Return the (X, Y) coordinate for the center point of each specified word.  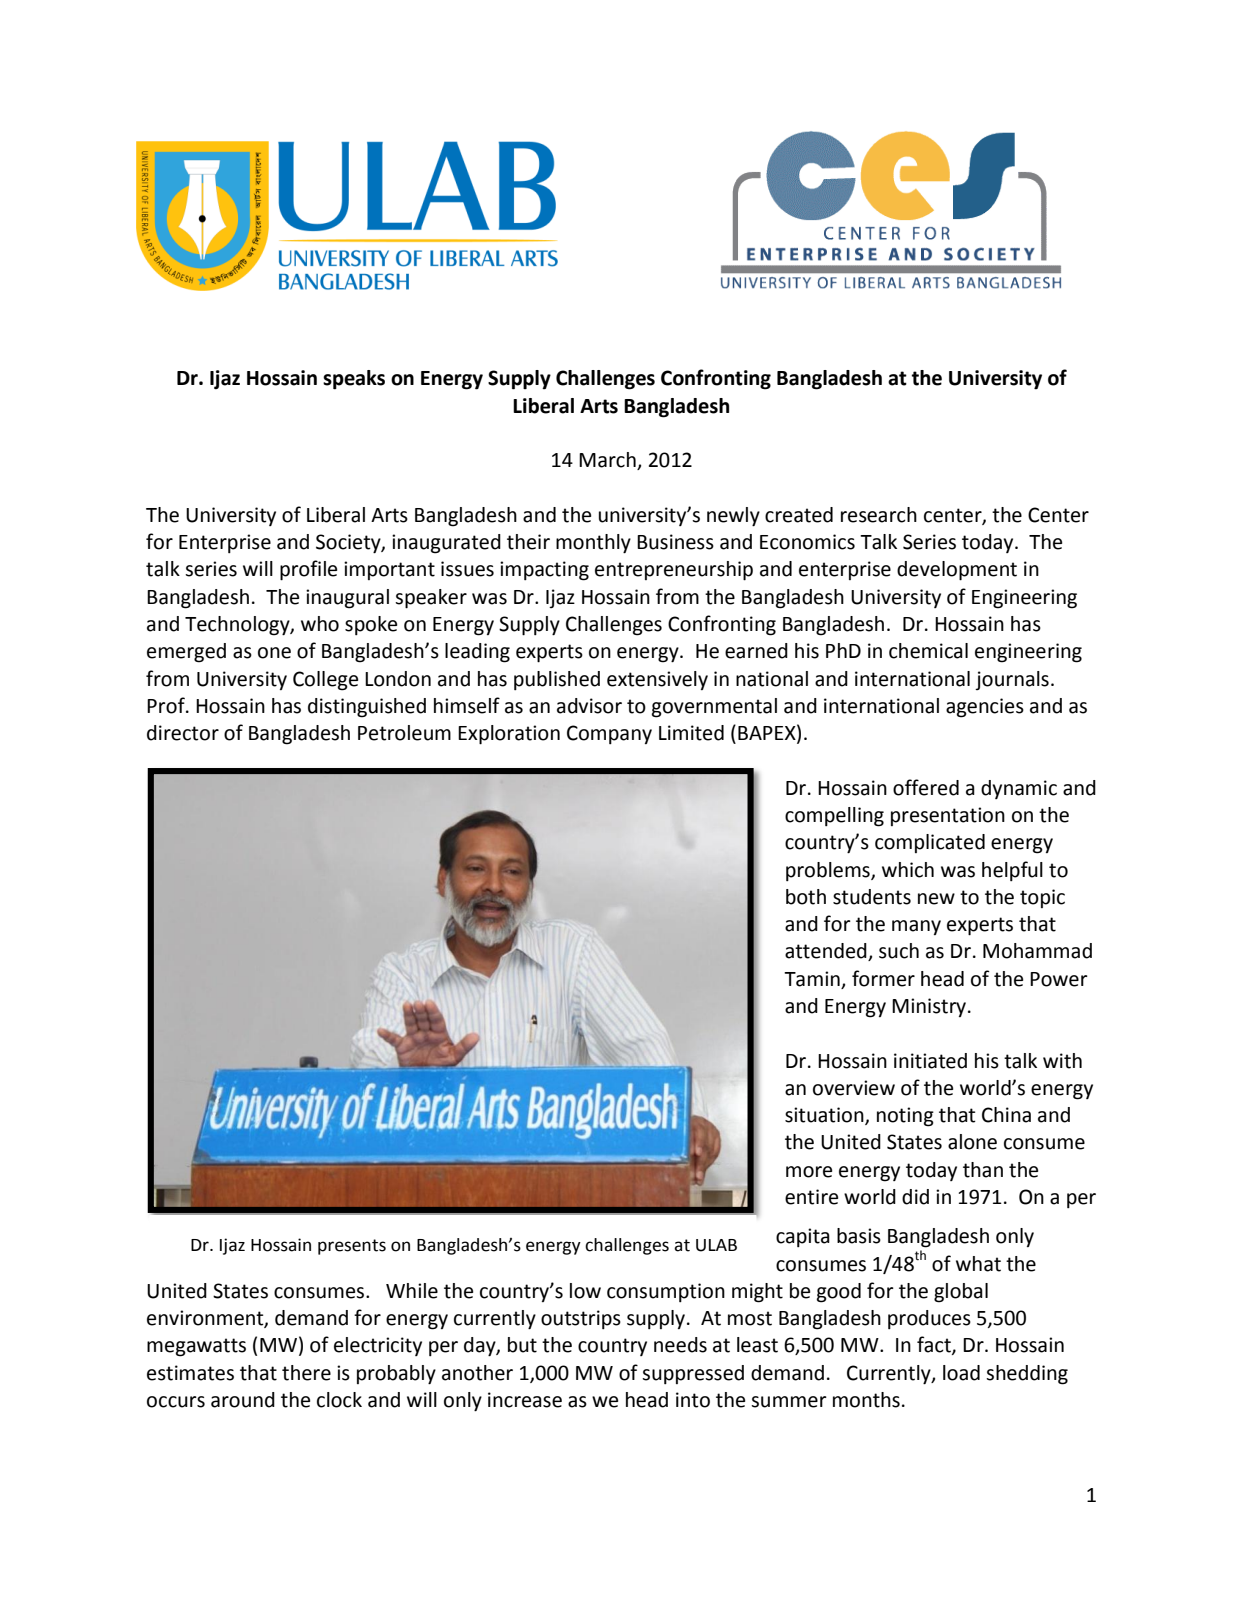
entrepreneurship (674, 571)
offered (926, 787)
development (957, 571)
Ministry (929, 1007)
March (608, 461)
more (809, 1172)
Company (609, 734)
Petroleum (404, 733)
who (320, 624)
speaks (354, 380)
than (983, 1170)
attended (827, 952)
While (412, 1291)
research (879, 515)
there (306, 1373)
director (183, 733)
